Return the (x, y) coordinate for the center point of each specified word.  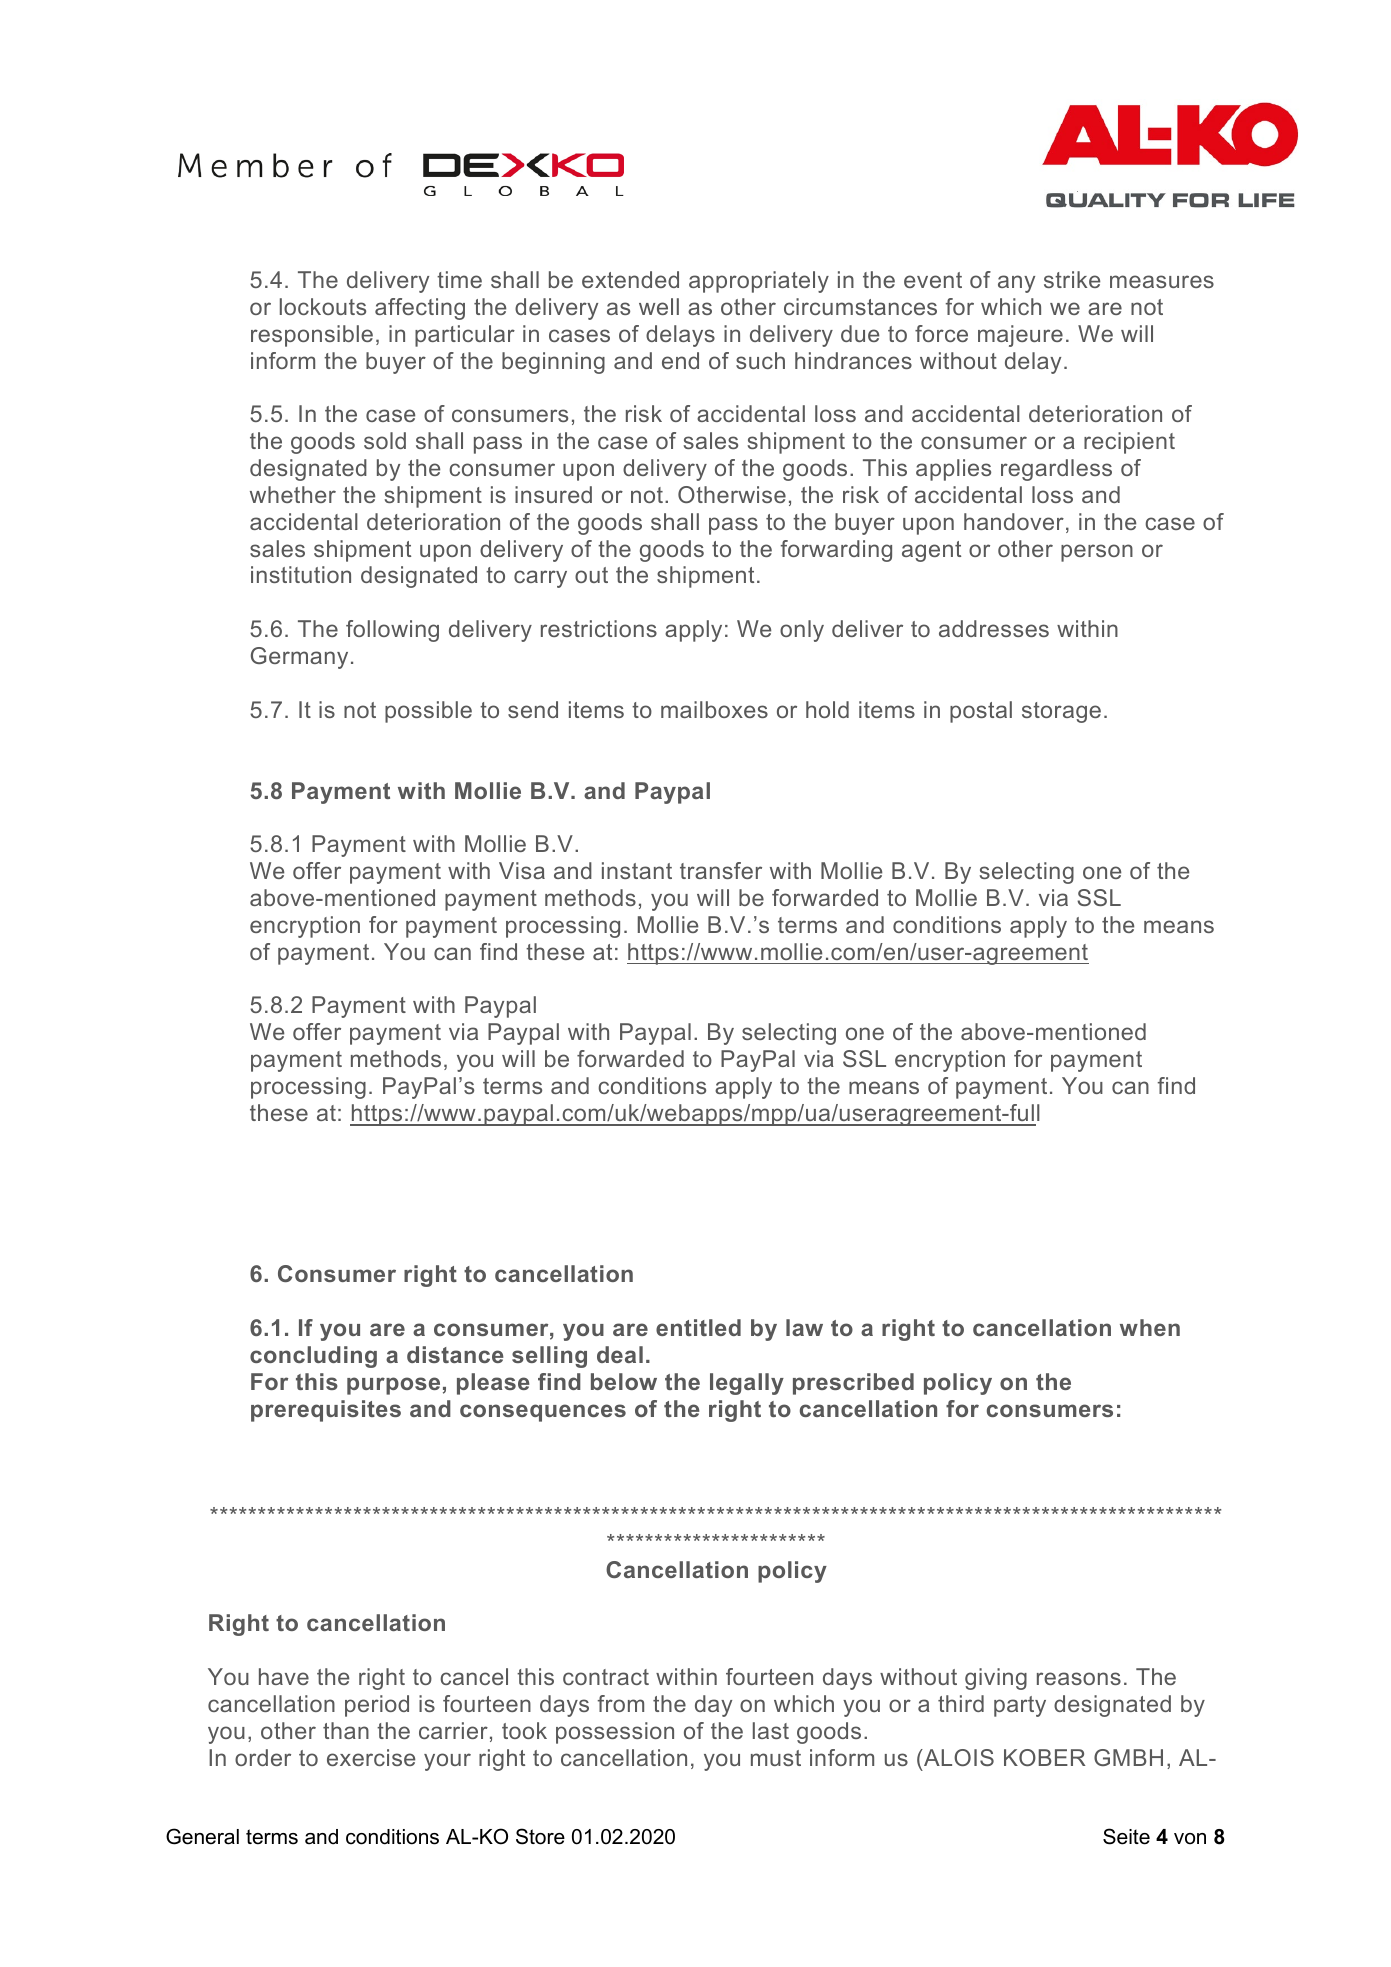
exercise (371, 1757)
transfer (721, 870)
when (1150, 1327)
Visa (522, 870)
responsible (312, 336)
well (659, 306)
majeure (1020, 336)
